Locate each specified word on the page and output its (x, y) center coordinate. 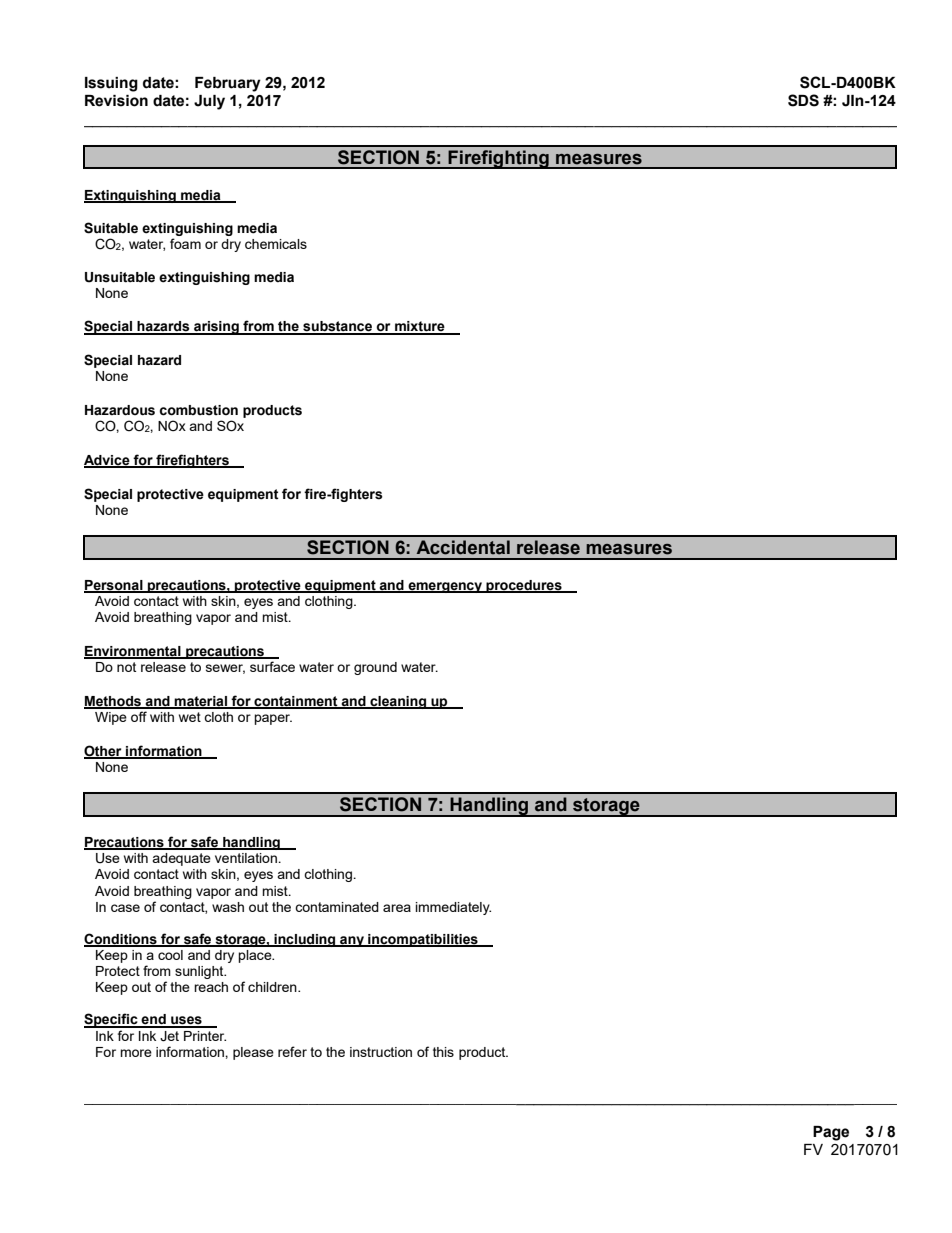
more (136, 1053)
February (228, 84)
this (443, 1052)
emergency (445, 587)
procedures (524, 586)
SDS (803, 100)
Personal (114, 586)
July (209, 102)
